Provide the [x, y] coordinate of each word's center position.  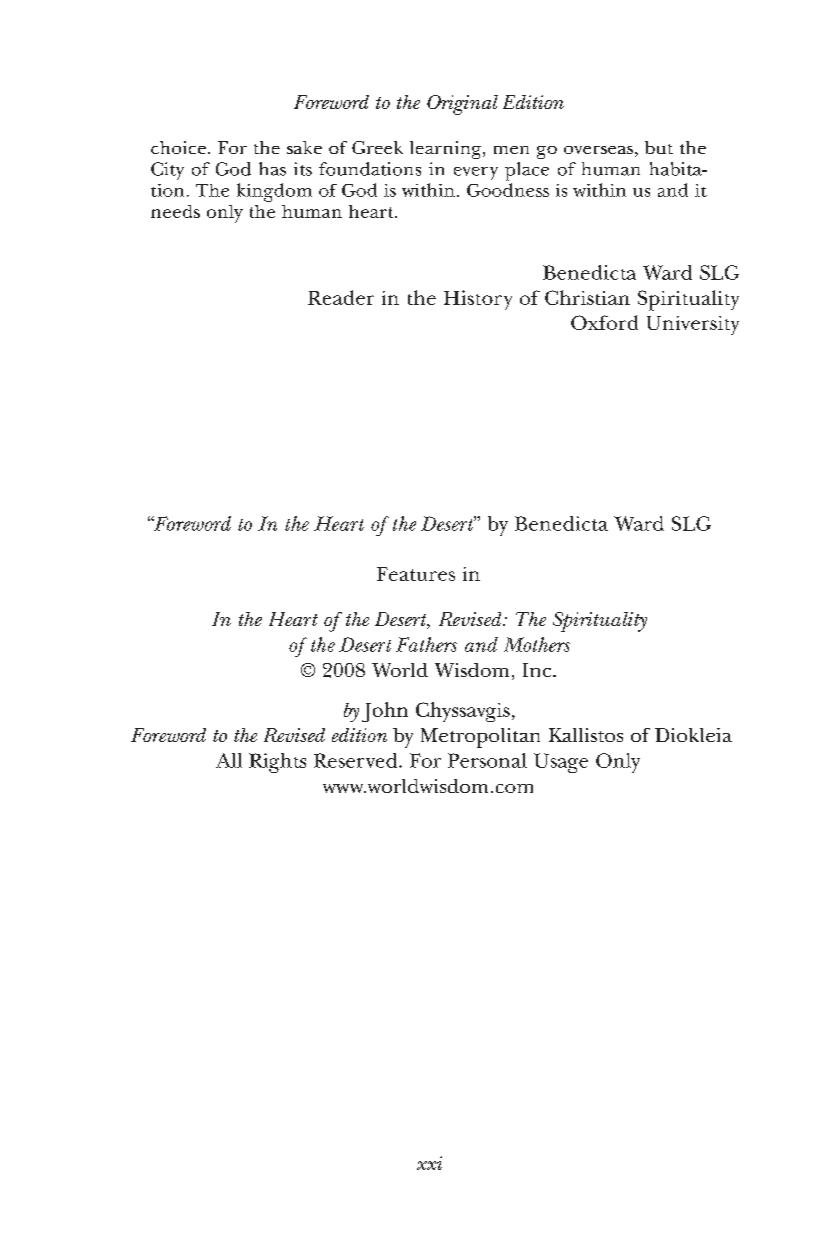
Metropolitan [480, 738]
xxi [429, 1163]
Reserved [357, 760]
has [272, 169]
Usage [561, 763]
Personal [487, 760]
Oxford [604, 322]
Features [416, 574]
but [659, 147]
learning [447, 150]
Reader [341, 297]
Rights [277, 763]
